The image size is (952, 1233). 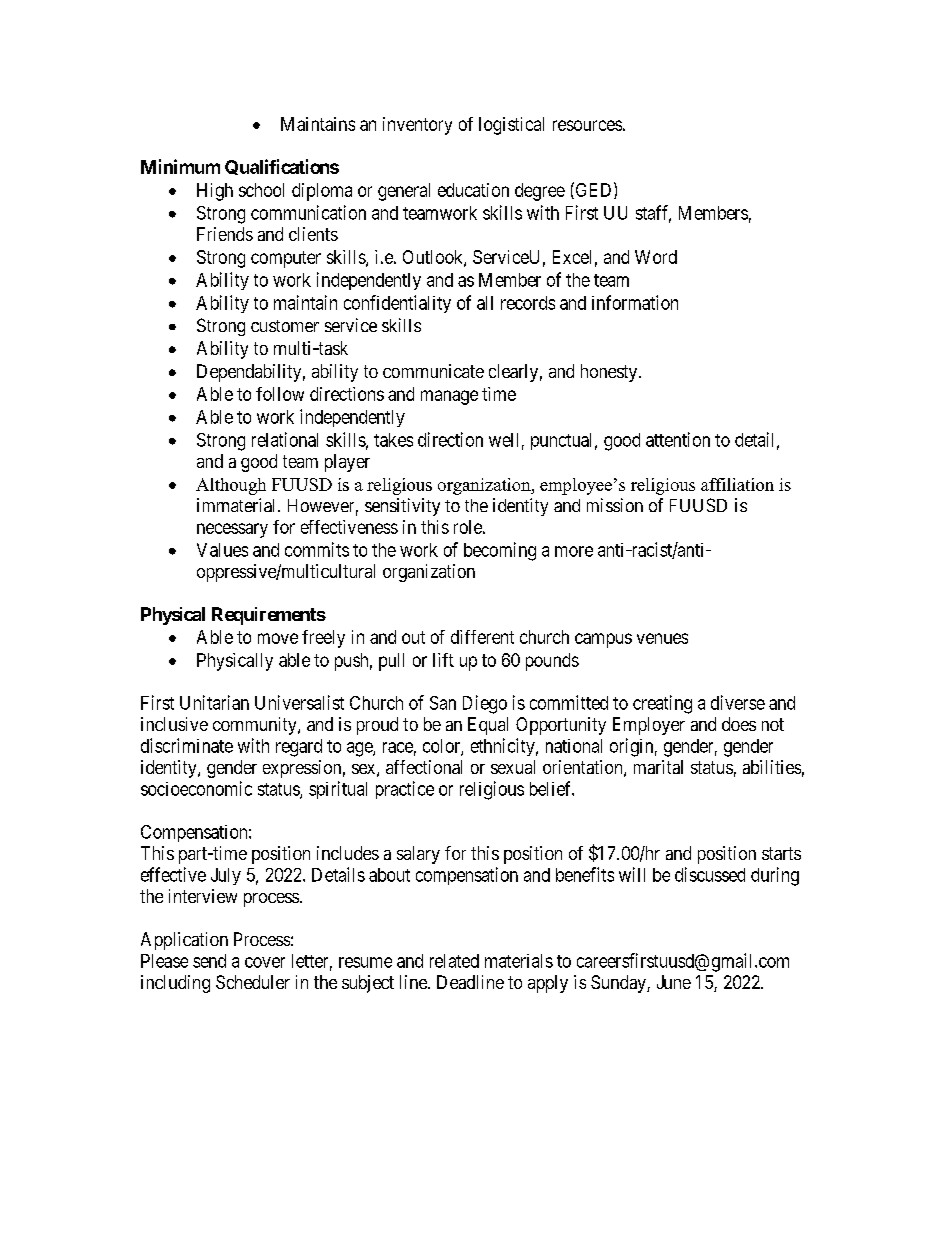 What do you see at coordinates (587, 125) in the image?
I see `resources` at bounding box center [587, 125].
